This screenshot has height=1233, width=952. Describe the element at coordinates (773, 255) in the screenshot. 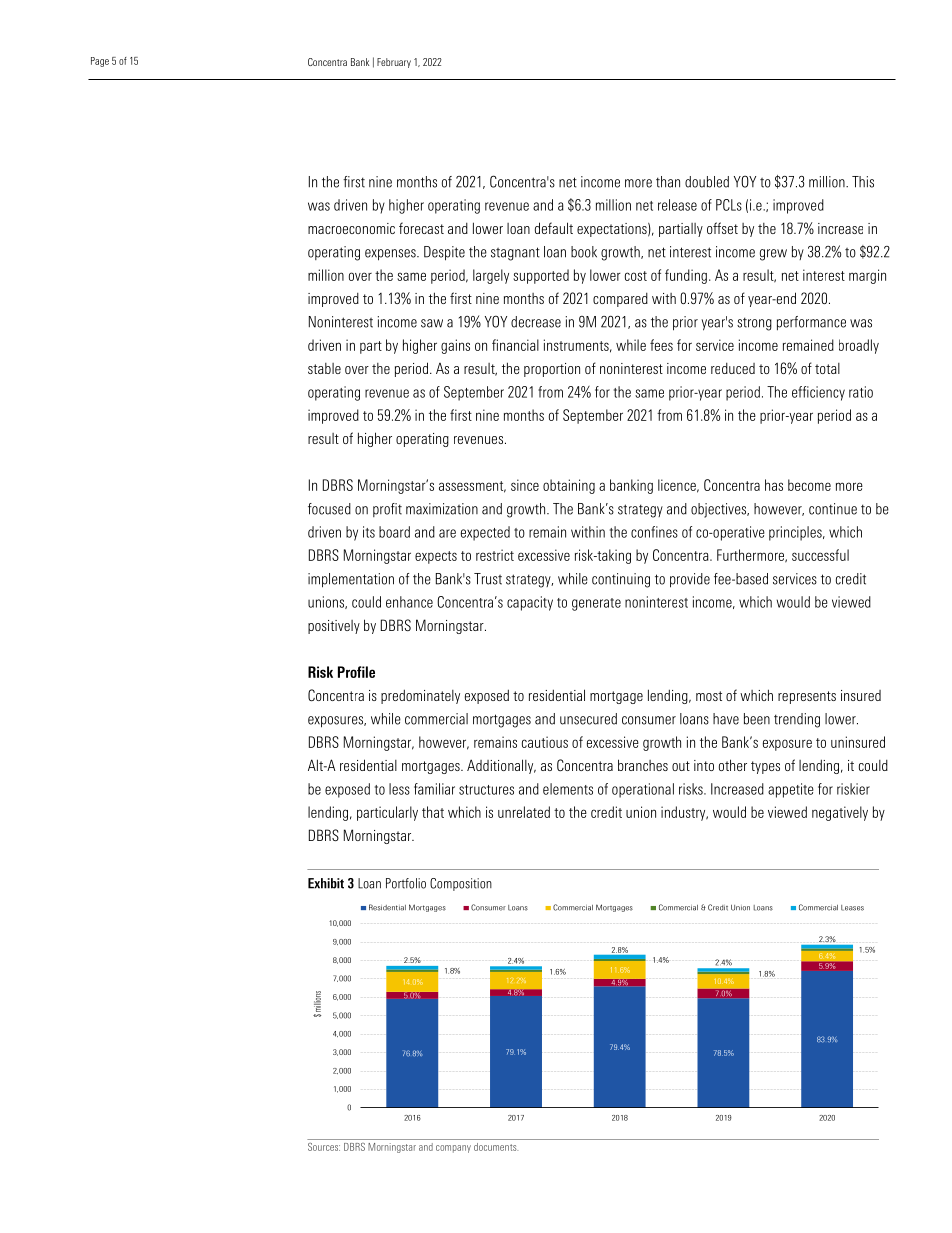

I see `grew` at that location.
